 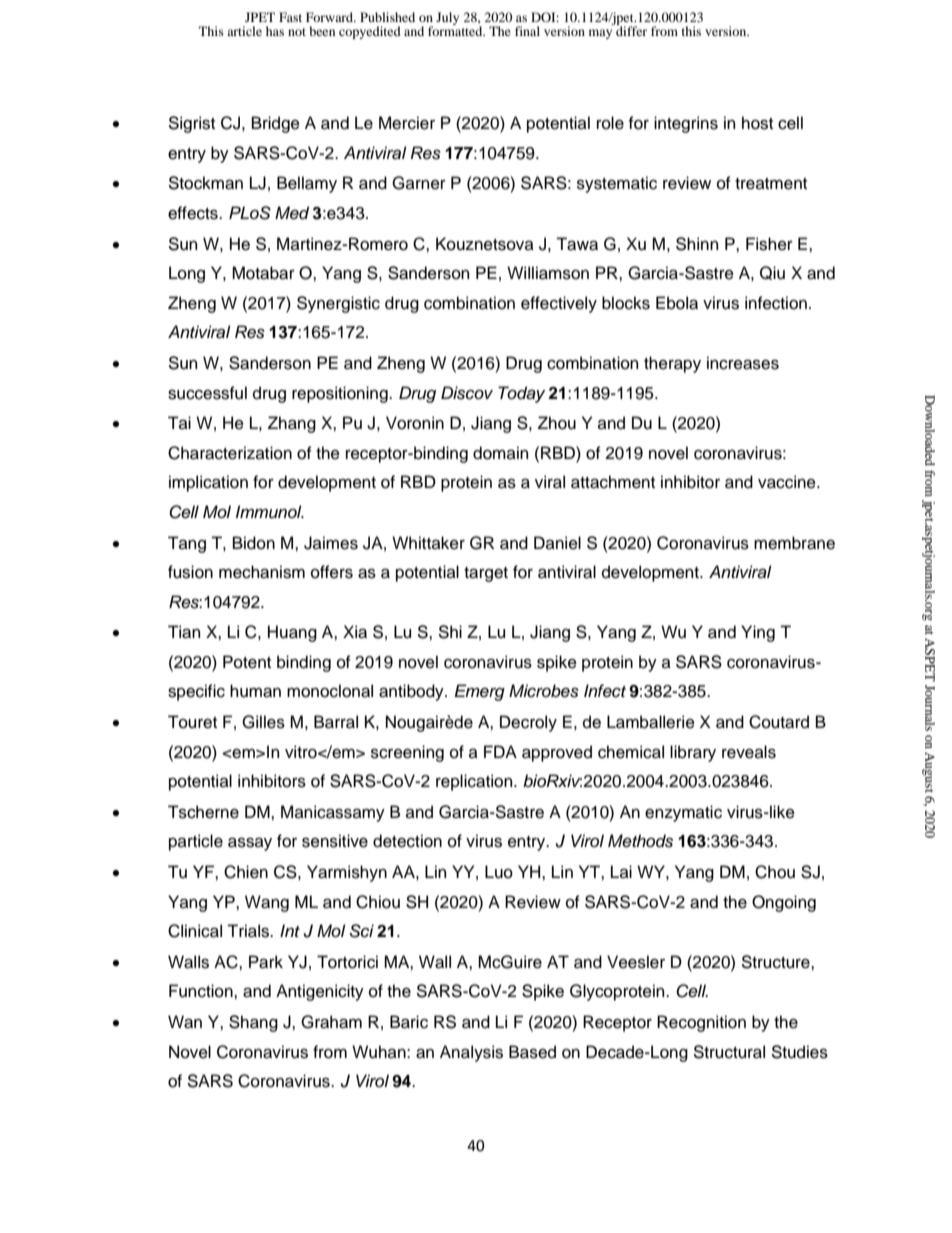 What do you see at coordinates (270, 512) in the image?
I see `Immunol` at bounding box center [270, 512].
